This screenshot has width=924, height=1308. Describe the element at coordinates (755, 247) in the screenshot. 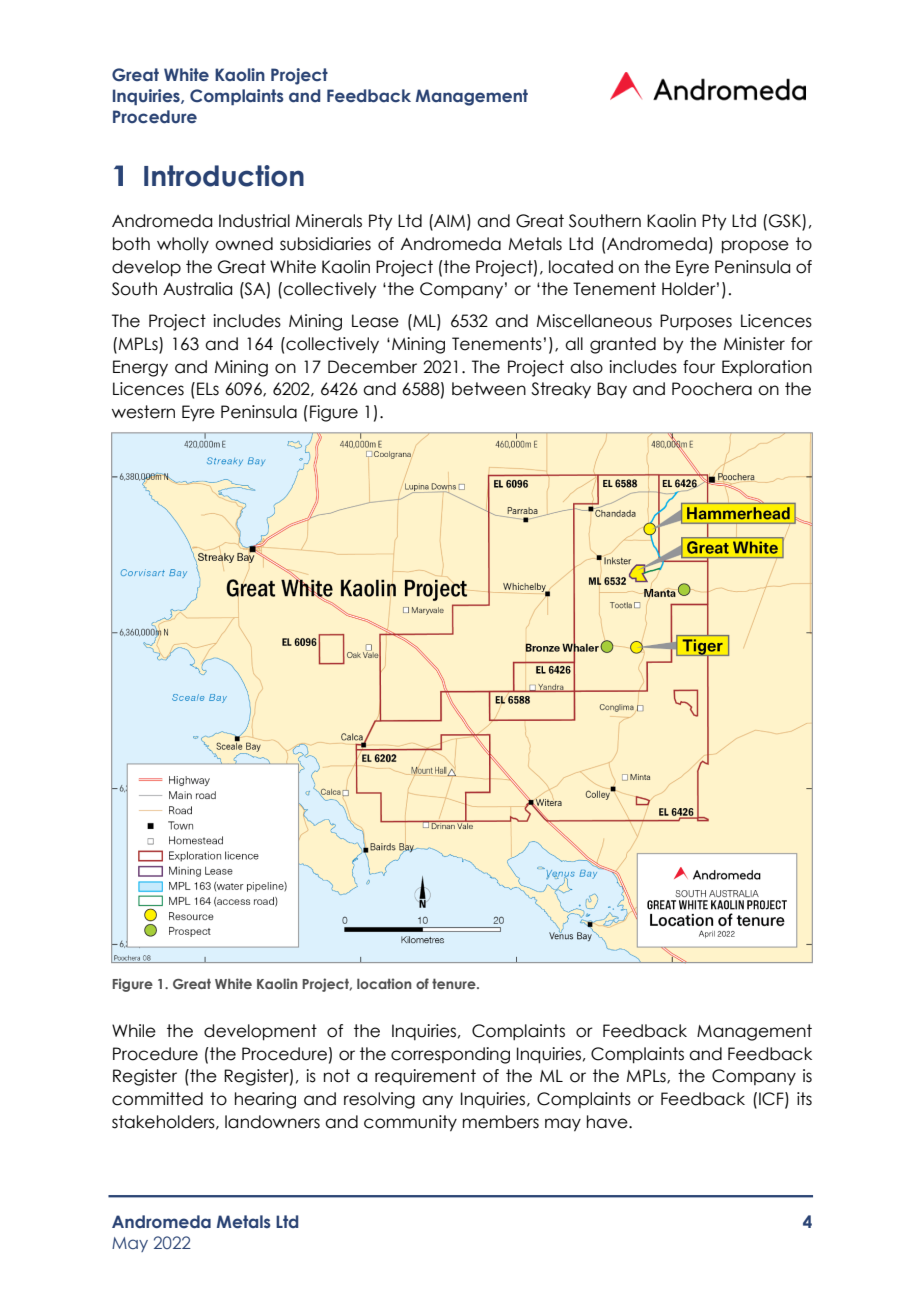

I see `propose` at that location.
